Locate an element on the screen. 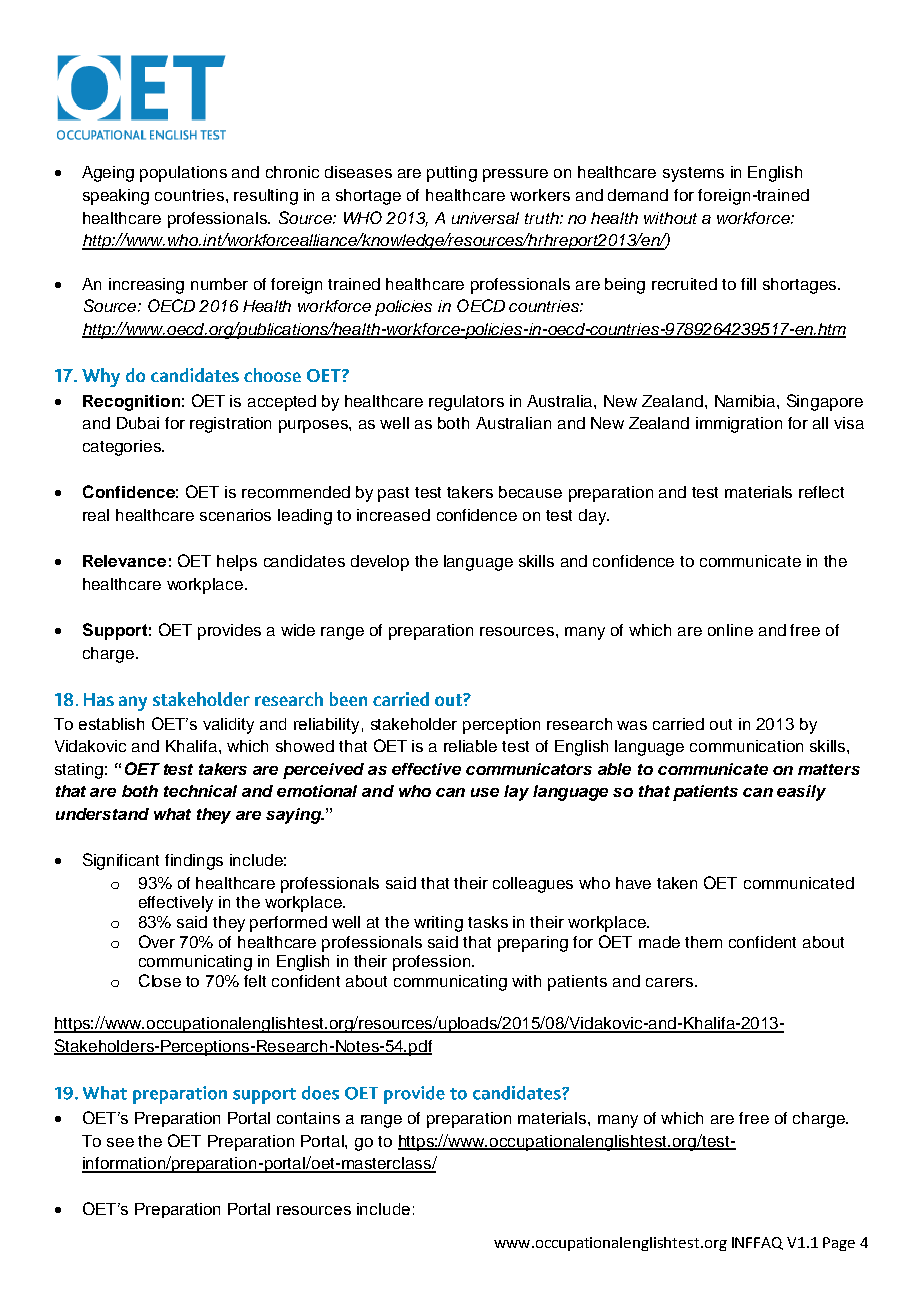 The height and width of the screenshot is (1308, 924). see is located at coordinates (120, 1142).
